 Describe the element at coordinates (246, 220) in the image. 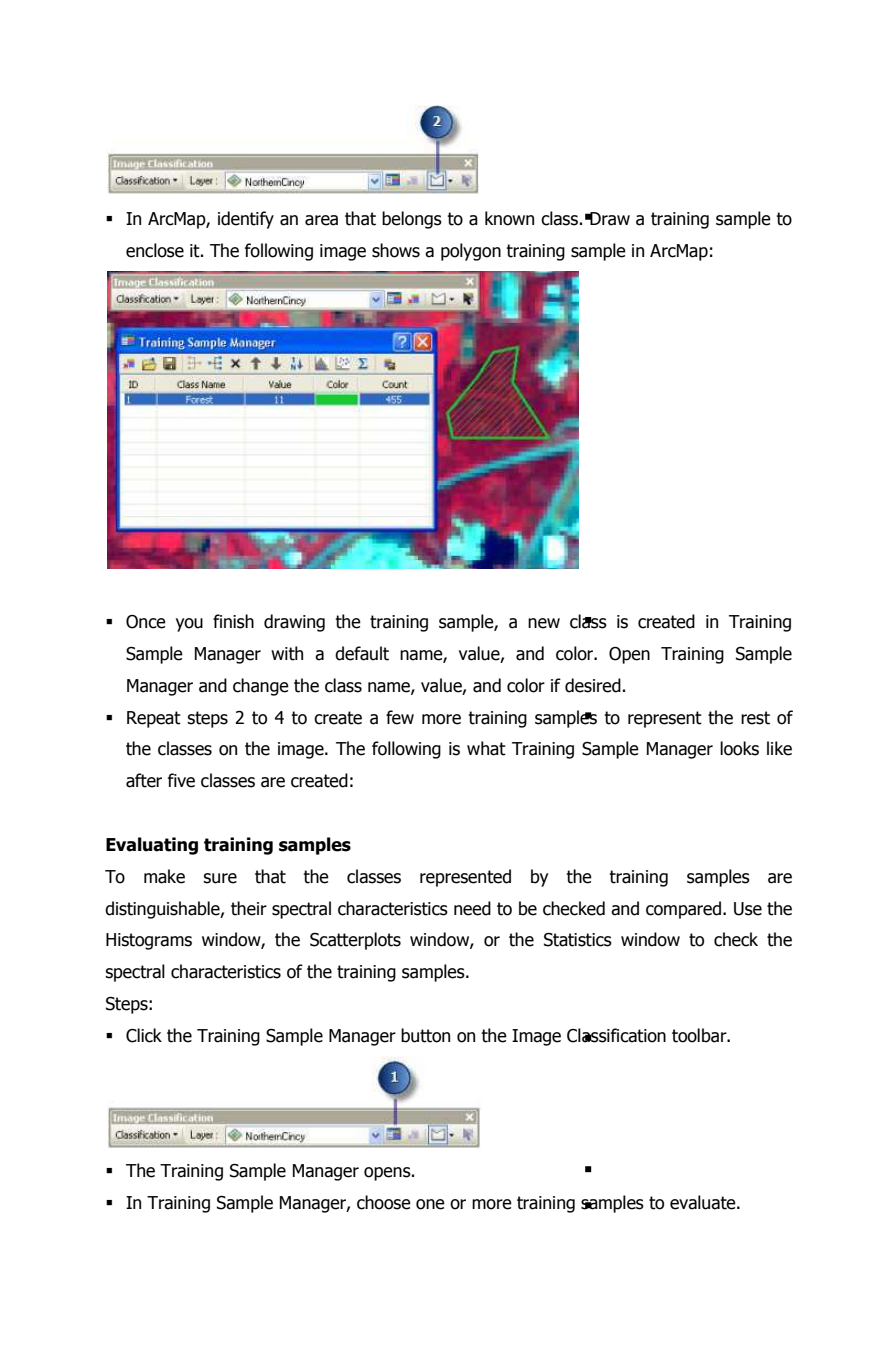

I see `identify` at that location.
